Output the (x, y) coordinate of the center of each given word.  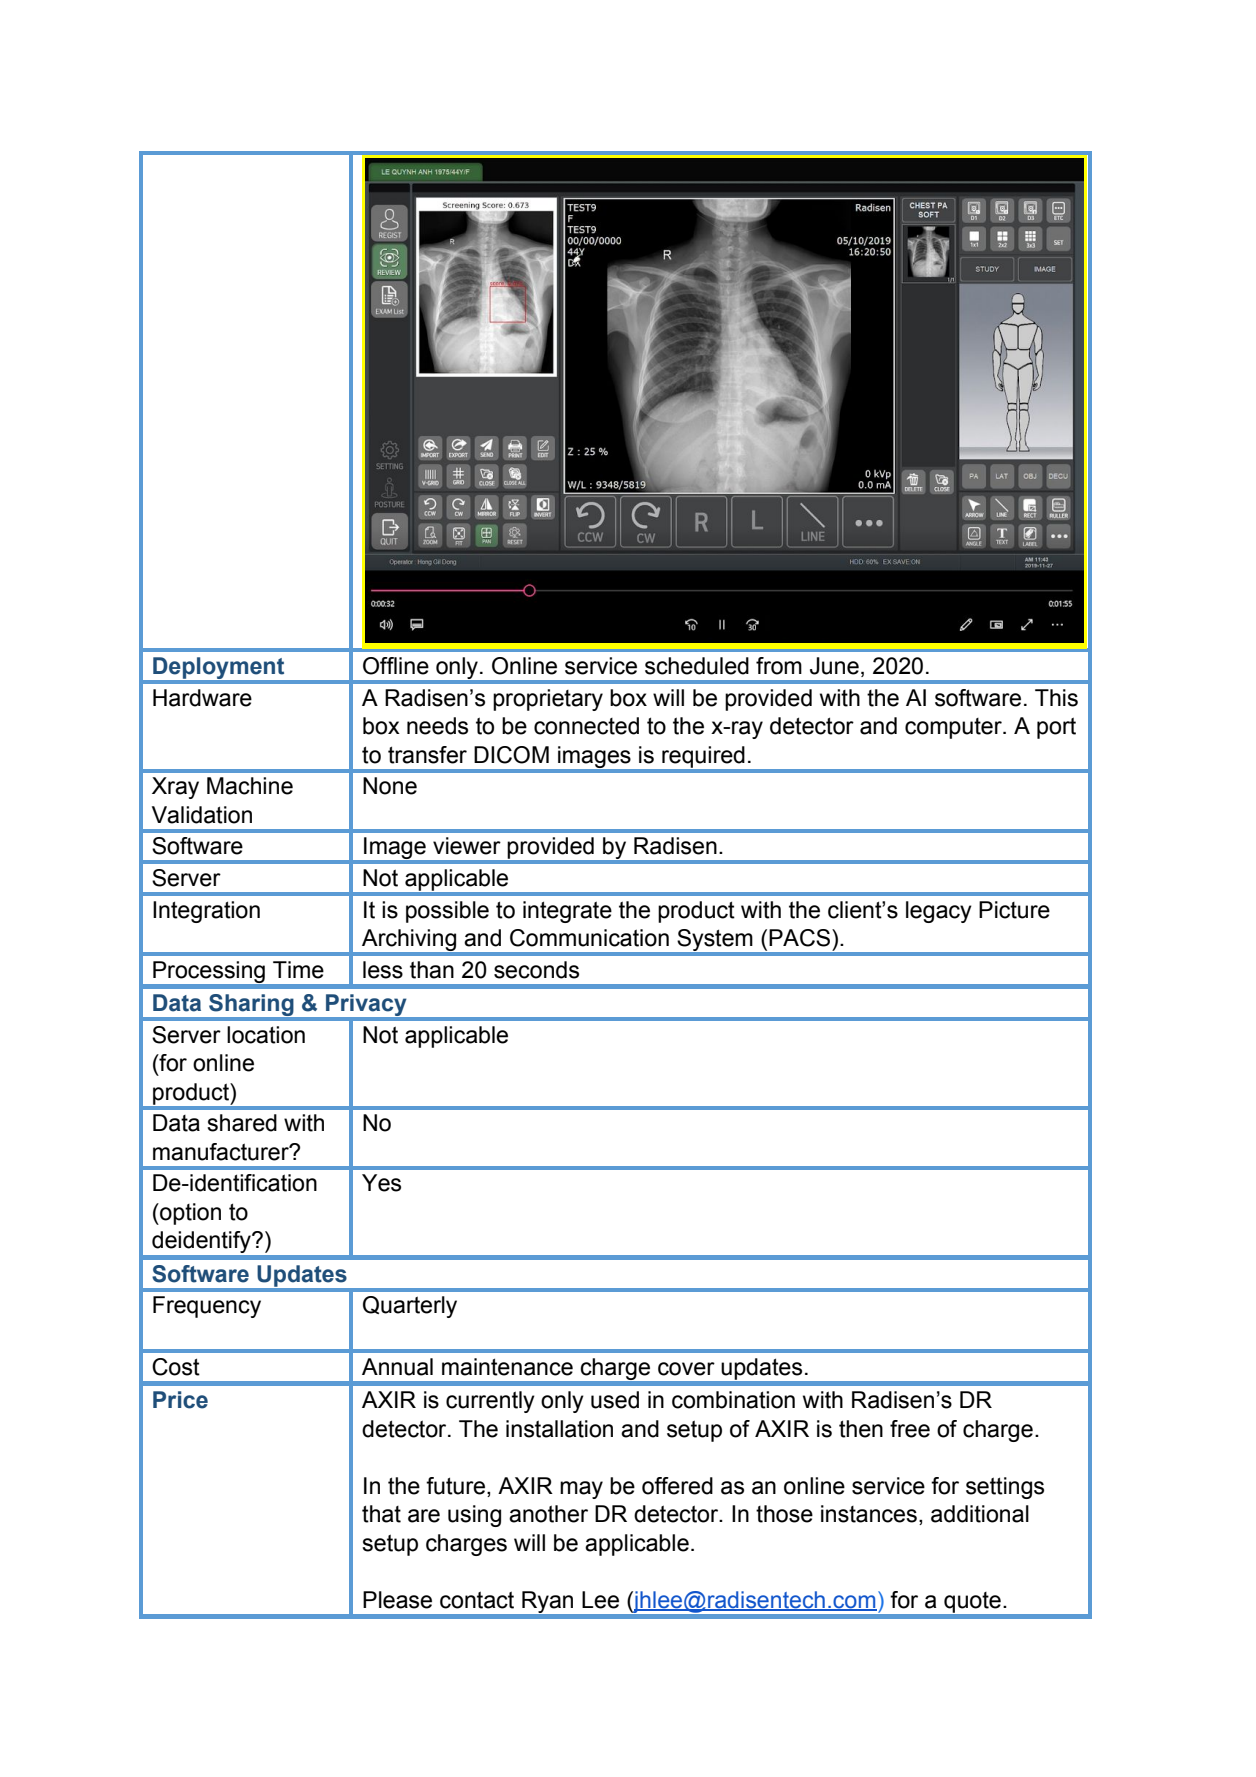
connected (586, 726)
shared (242, 1123)
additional (980, 1514)
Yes (381, 1183)
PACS (801, 938)
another (548, 1514)
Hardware (202, 698)
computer (954, 728)
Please (397, 1600)
